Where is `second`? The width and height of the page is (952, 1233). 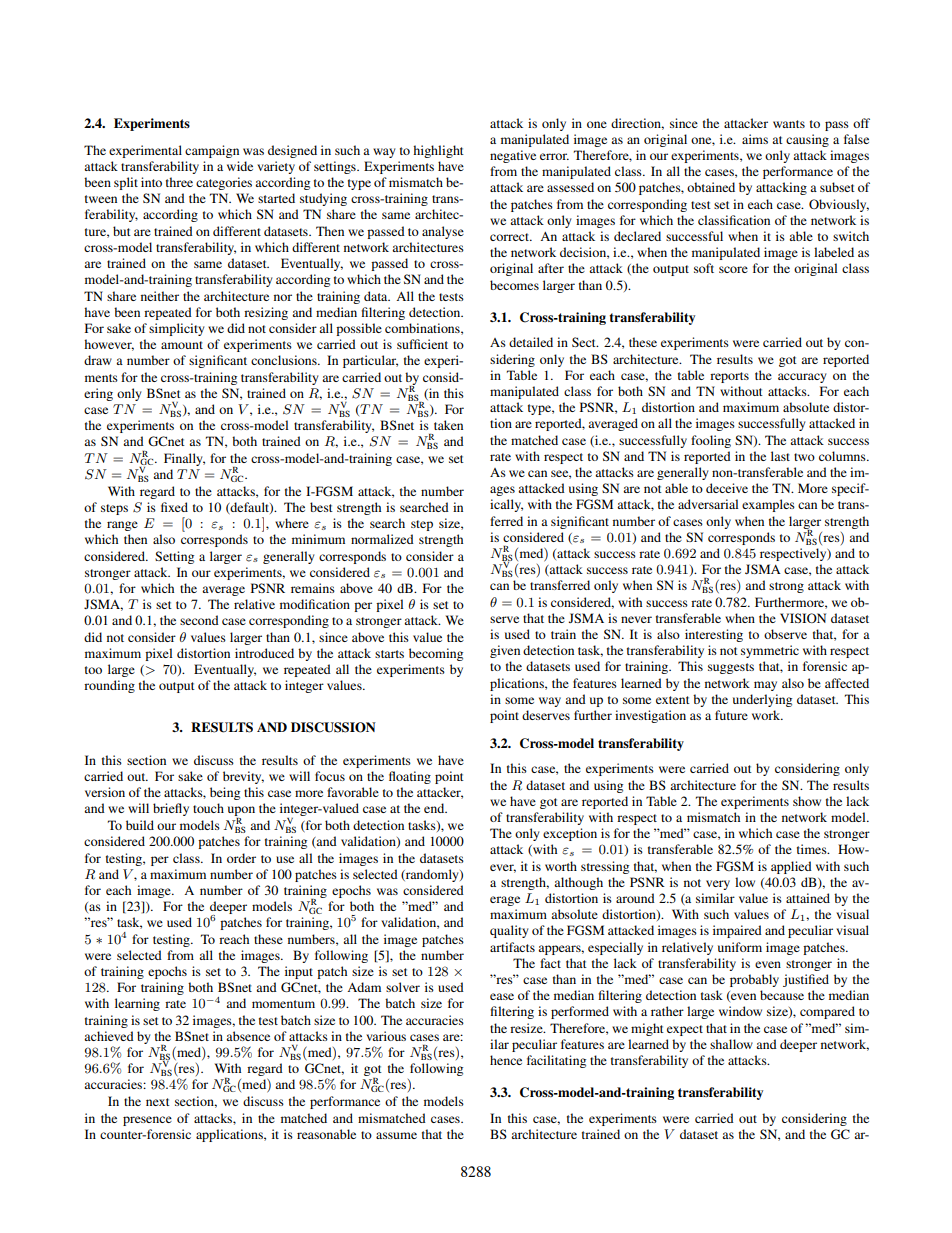
second is located at coordinates (199, 620).
